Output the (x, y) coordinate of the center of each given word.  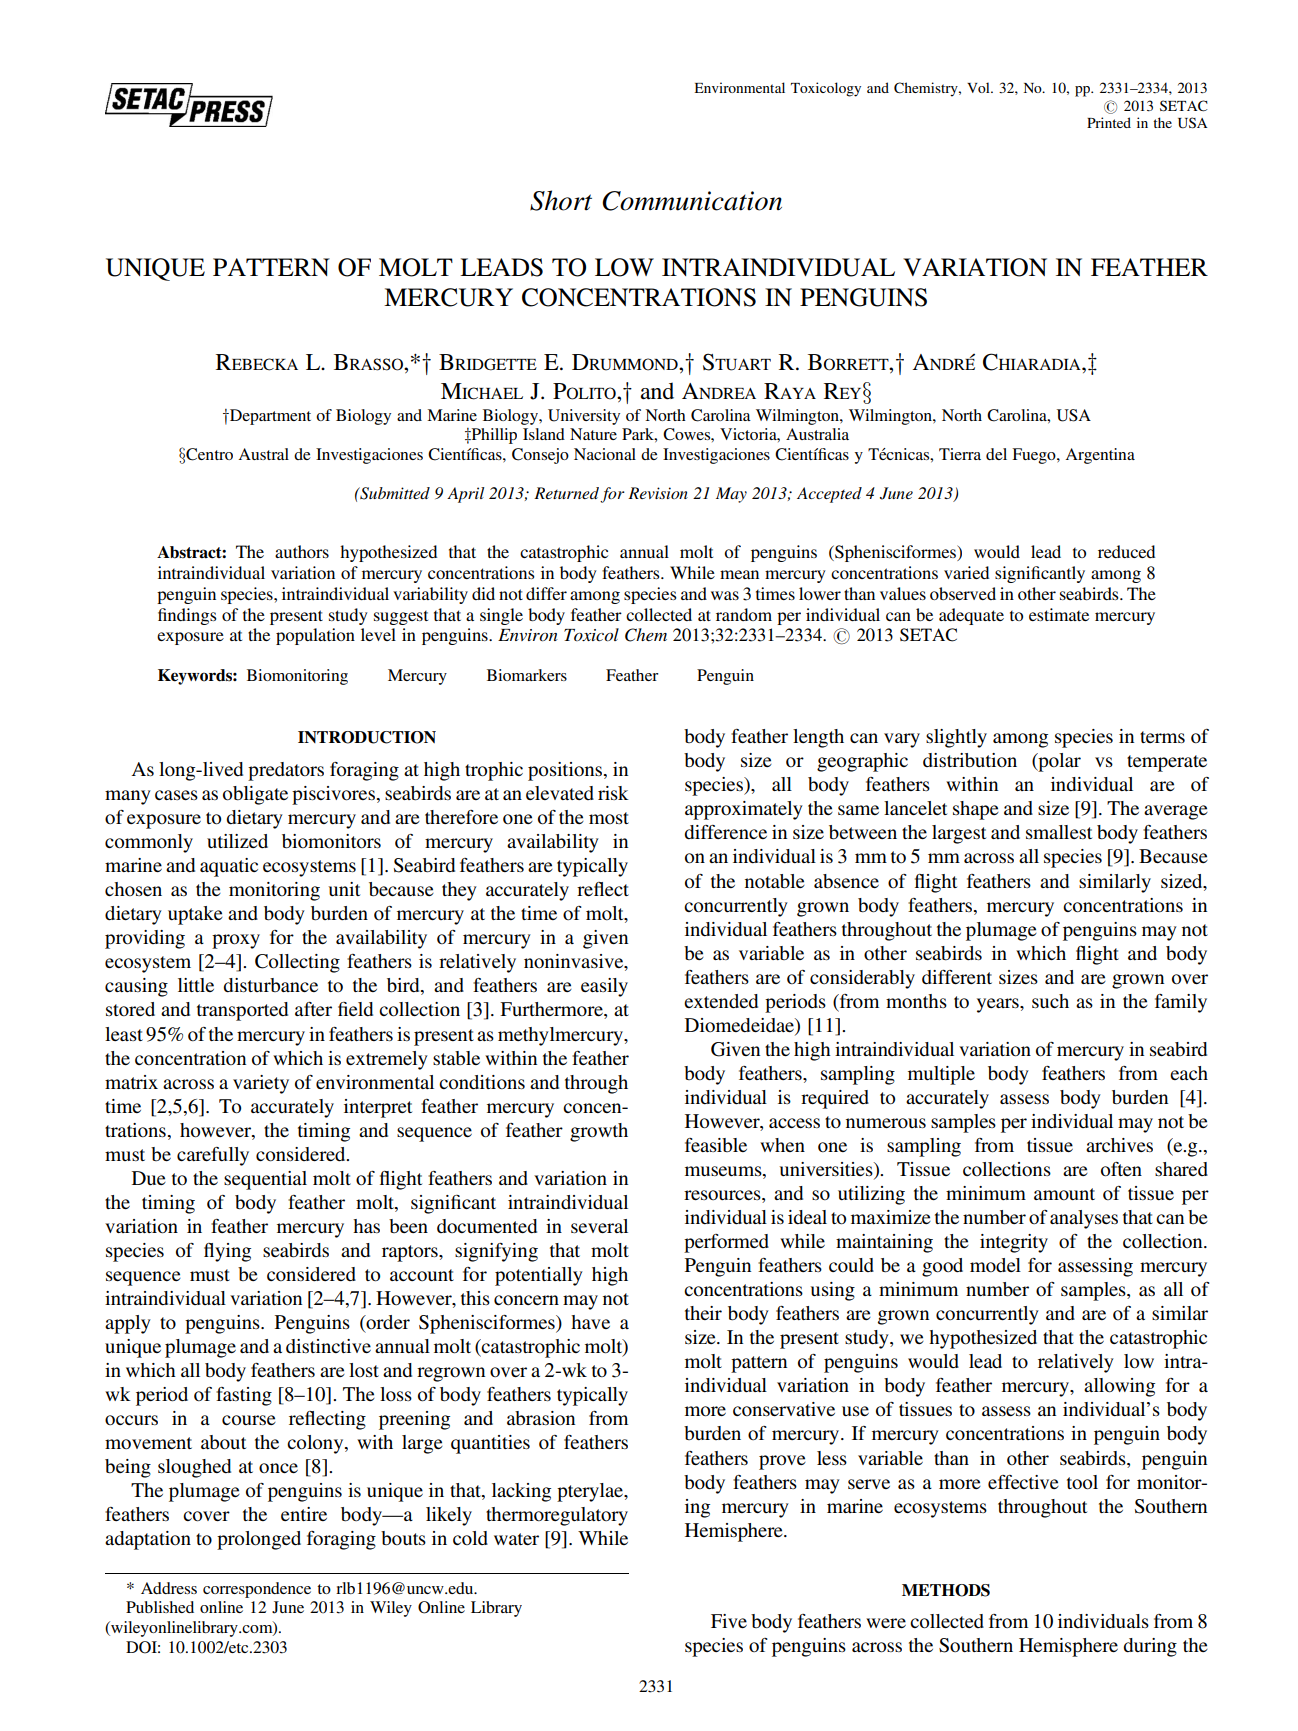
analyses (1084, 1219)
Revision (658, 493)
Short (561, 200)
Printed (1109, 122)
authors (302, 551)
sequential (265, 1180)
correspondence (257, 1590)
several (599, 1226)
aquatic (229, 867)
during (1150, 1647)
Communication (692, 201)
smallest (1059, 832)
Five (729, 1621)
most (609, 818)
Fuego (1035, 456)
